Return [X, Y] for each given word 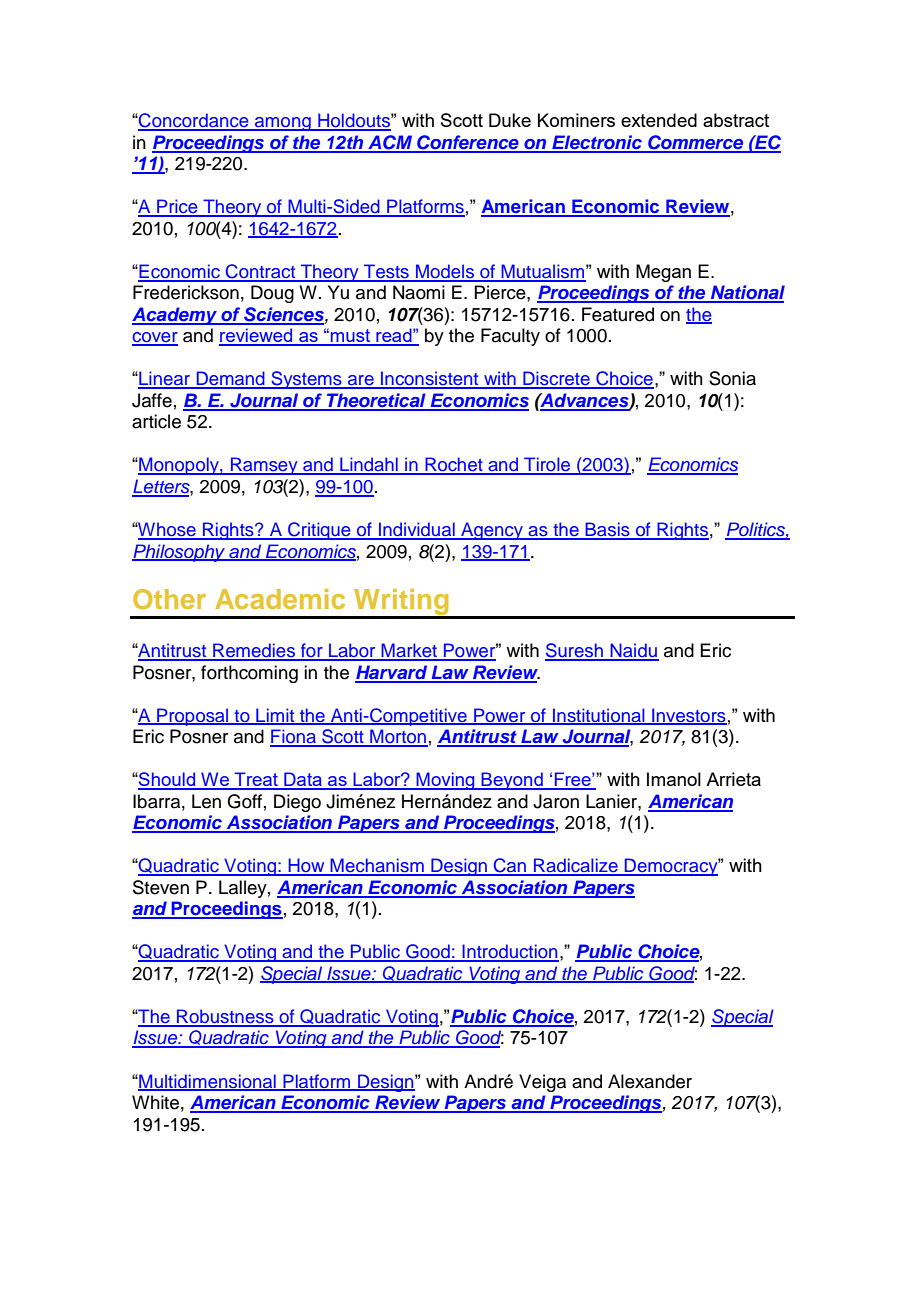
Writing [401, 603]
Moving [446, 781]
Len [206, 801]
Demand [230, 379]
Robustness [225, 1017]
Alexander [650, 1081]
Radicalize [576, 866]
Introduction [510, 952]
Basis [608, 530]
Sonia [732, 378]
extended [659, 120]
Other [169, 599]
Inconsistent [430, 379]
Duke [510, 120]
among [283, 124]
